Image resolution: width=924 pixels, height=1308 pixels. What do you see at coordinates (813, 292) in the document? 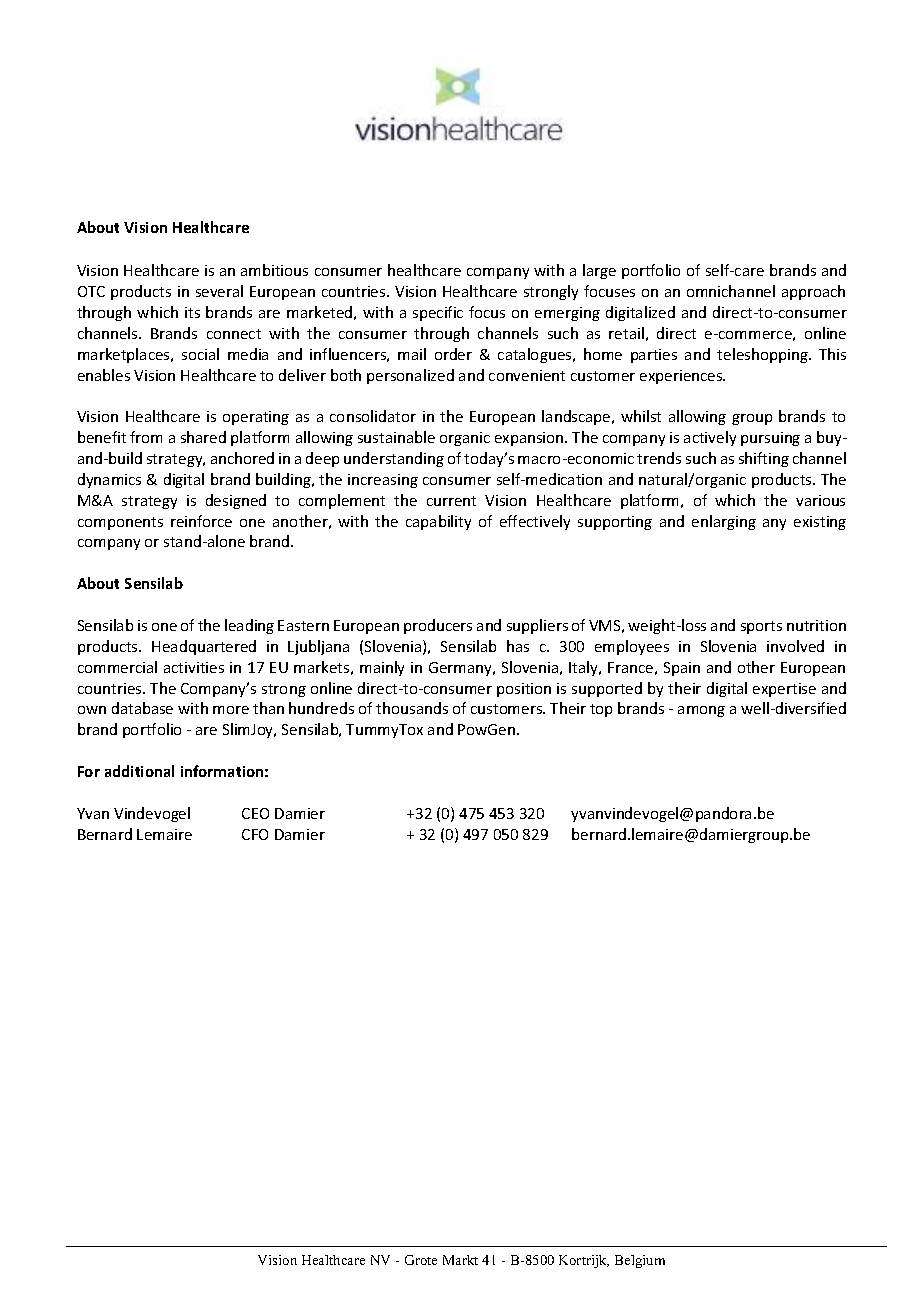
I see `approach` at bounding box center [813, 292].
